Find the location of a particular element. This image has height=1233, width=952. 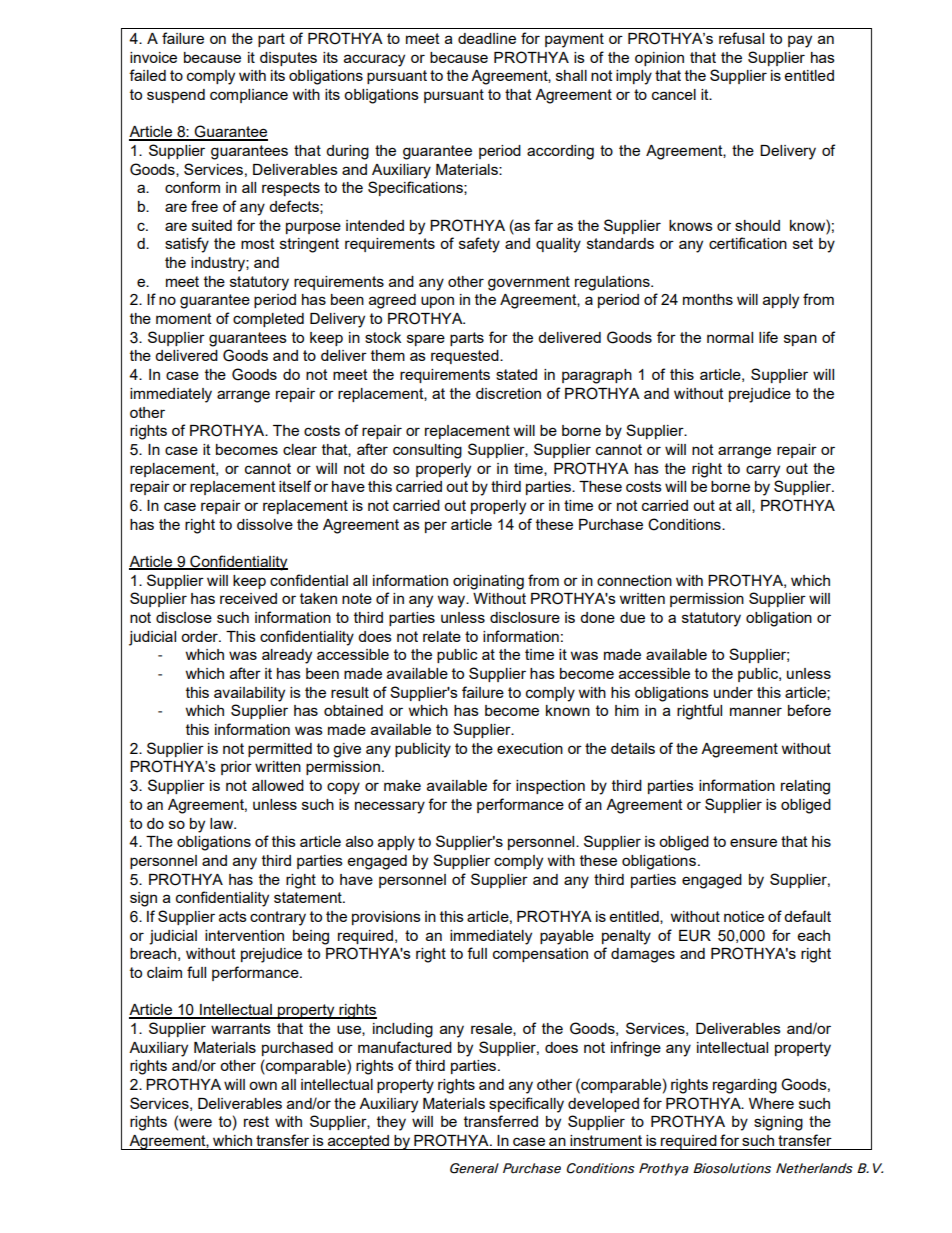

deadline is located at coordinates (487, 38).
